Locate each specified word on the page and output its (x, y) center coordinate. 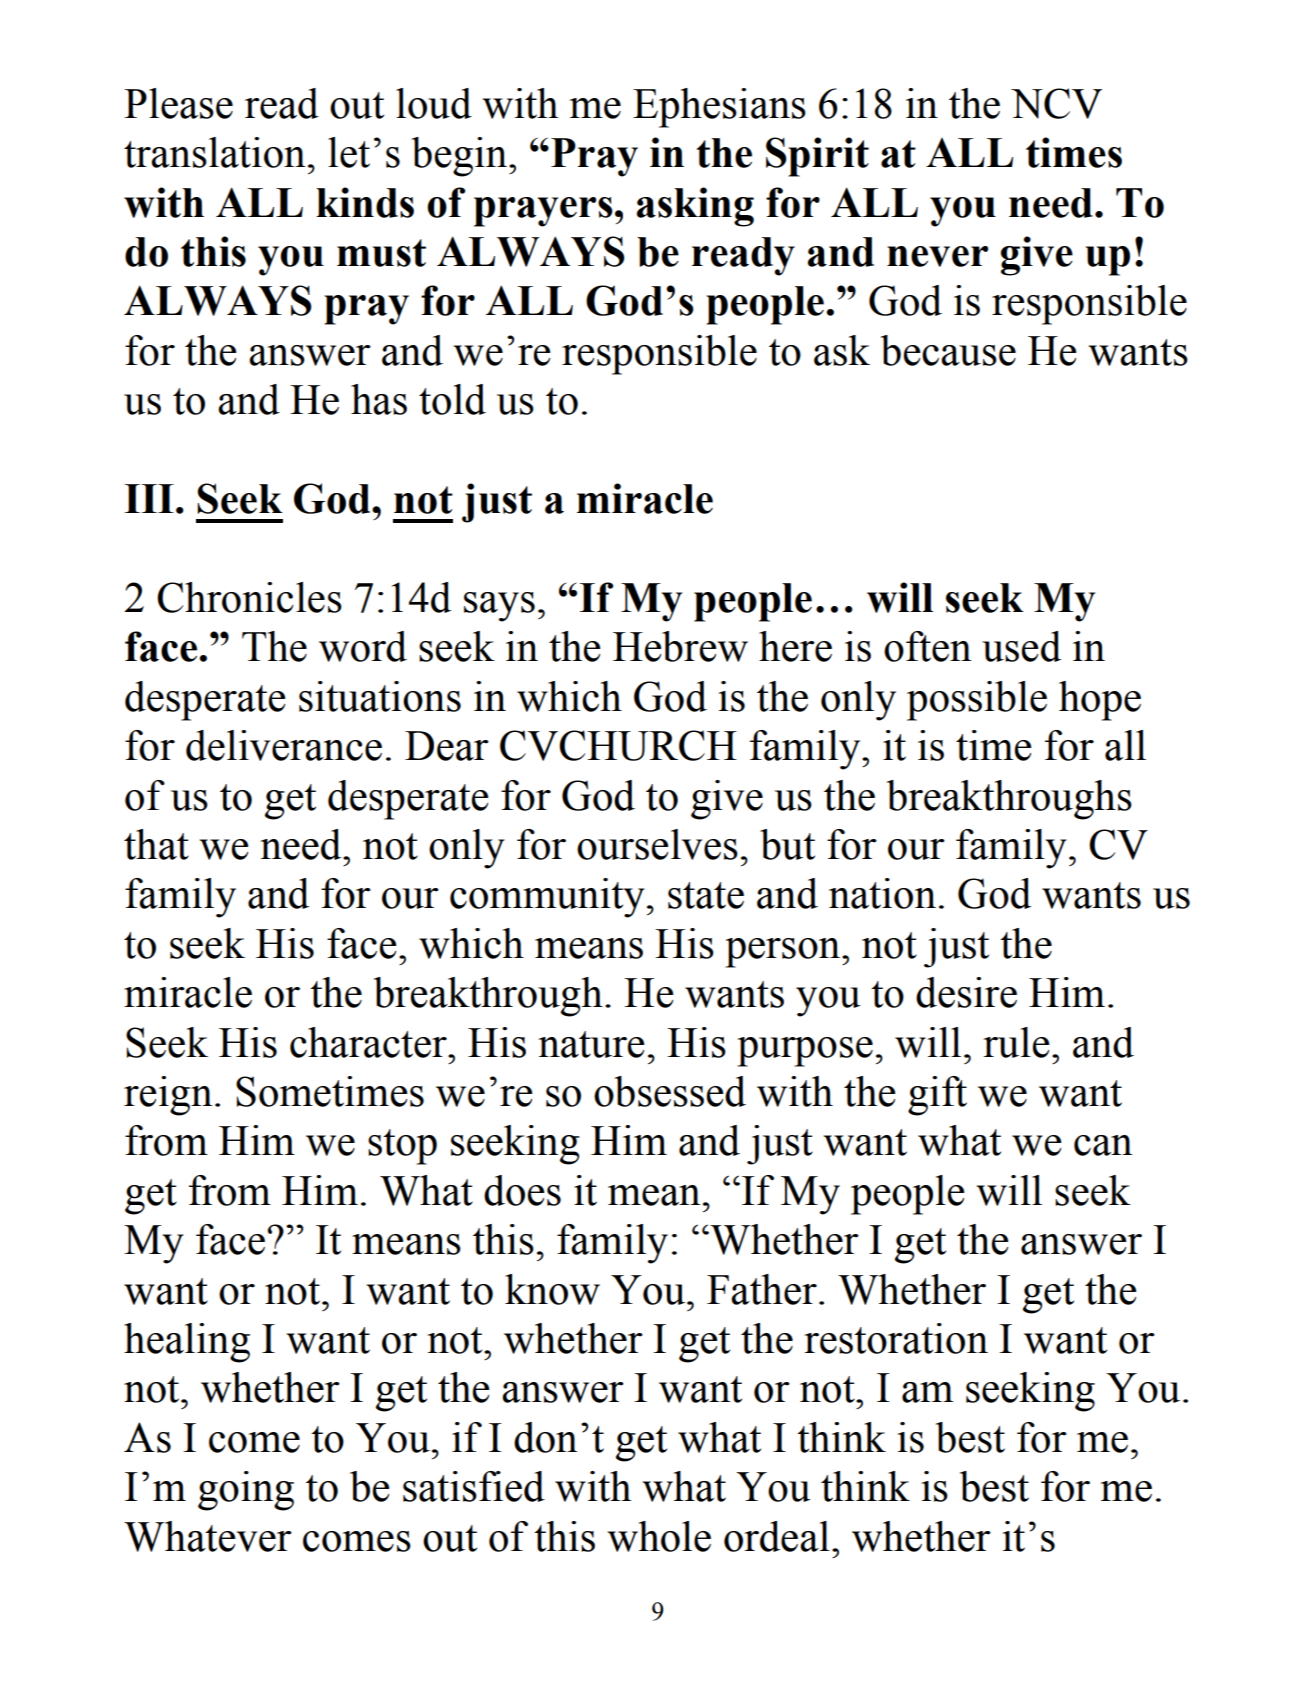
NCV (1056, 103)
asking (695, 207)
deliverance (284, 745)
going (246, 1491)
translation (215, 152)
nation (882, 893)
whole (659, 1536)
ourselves (657, 844)
